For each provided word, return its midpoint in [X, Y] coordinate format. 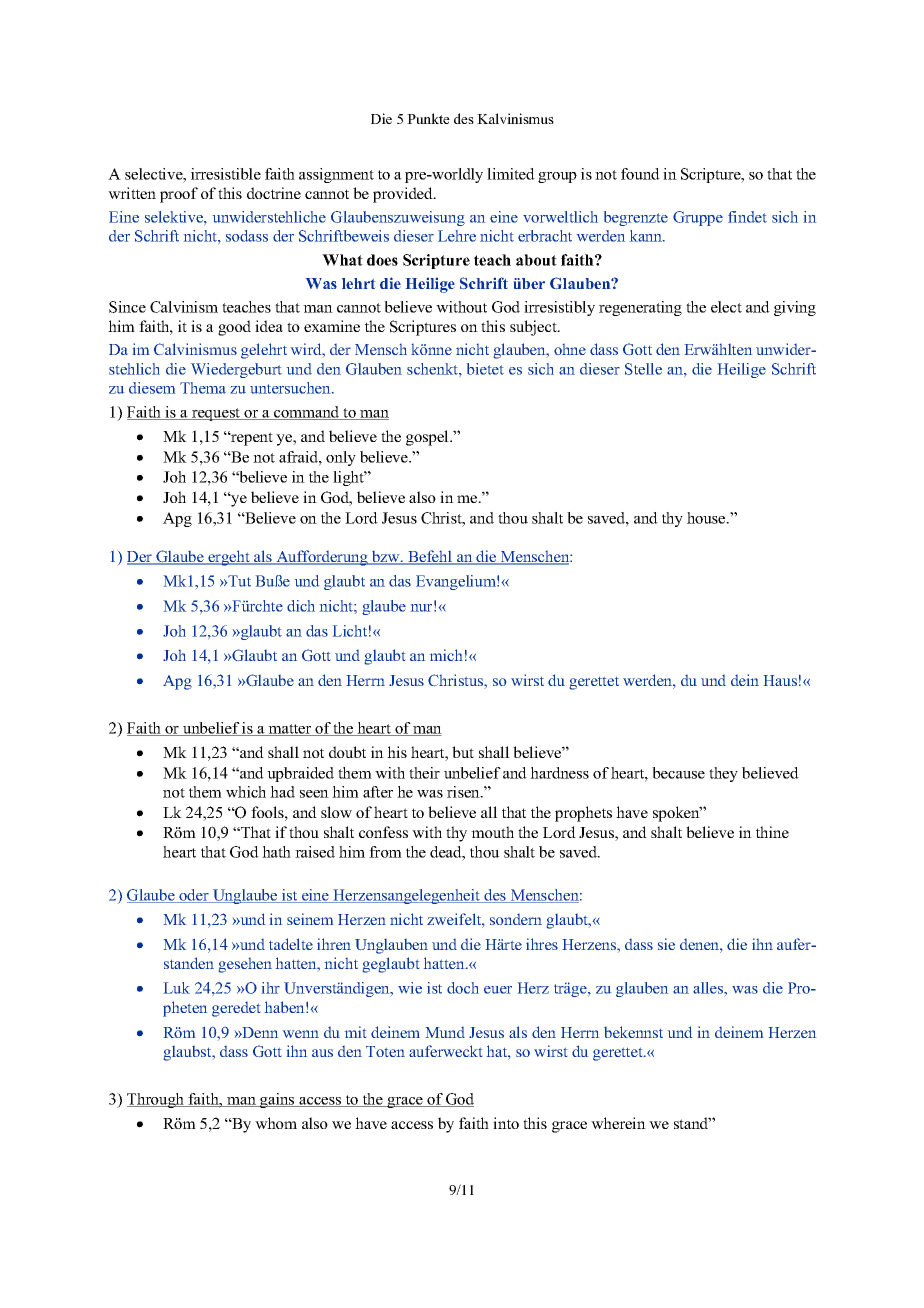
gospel [428, 438]
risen [464, 792]
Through [157, 1100]
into [506, 1123]
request [216, 414]
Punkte [428, 118]
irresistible [226, 174]
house [707, 518]
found [640, 174]
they [723, 774]
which [246, 792]
